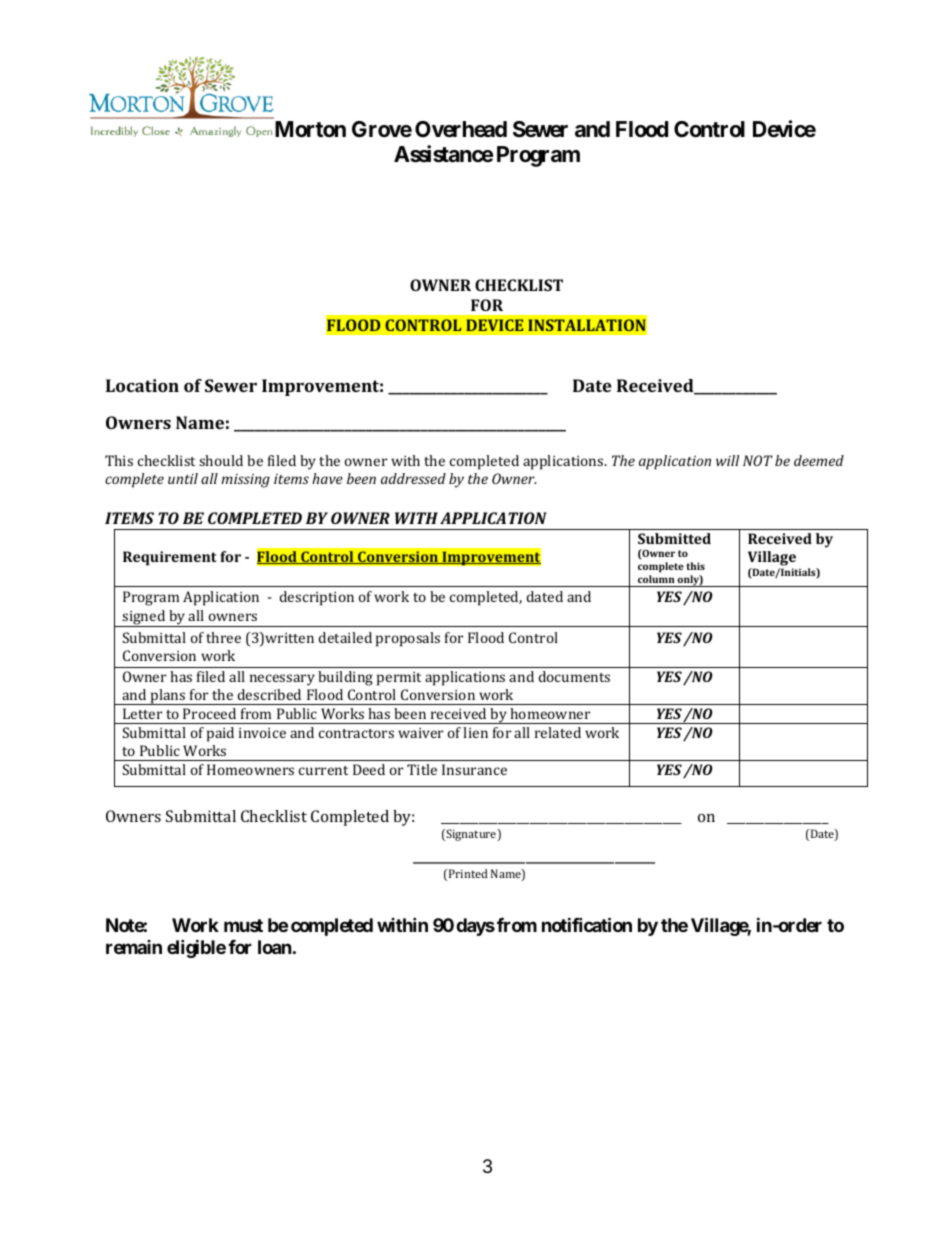 The width and height of the screenshot is (952, 1233). Describe the element at coordinates (142, 385) in the screenshot. I see `Location` at that location.
